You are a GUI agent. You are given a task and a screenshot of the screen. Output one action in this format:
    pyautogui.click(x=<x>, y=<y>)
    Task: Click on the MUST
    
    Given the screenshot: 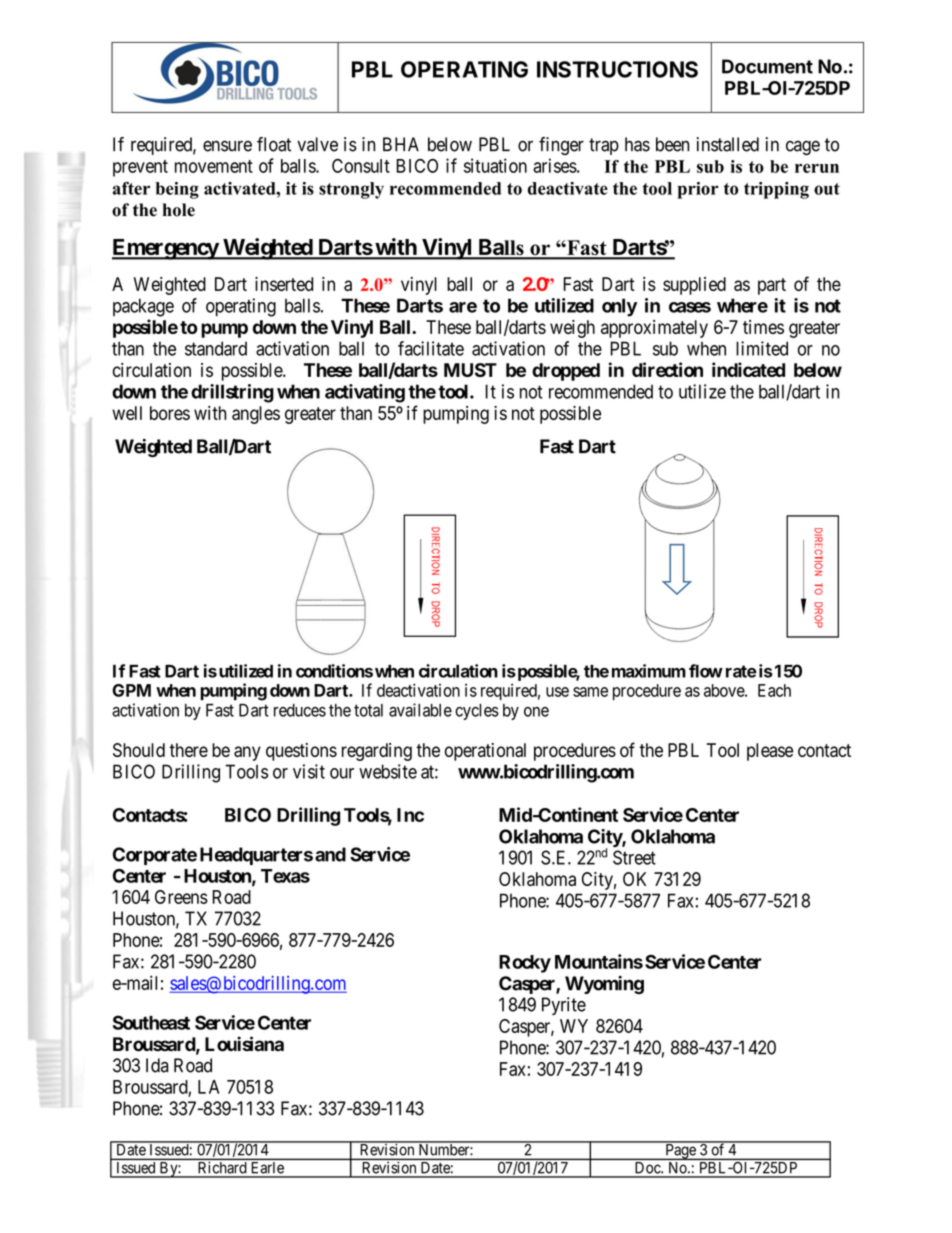 What is the action you would take?
    pyautogui.click(x=470, y=370)
